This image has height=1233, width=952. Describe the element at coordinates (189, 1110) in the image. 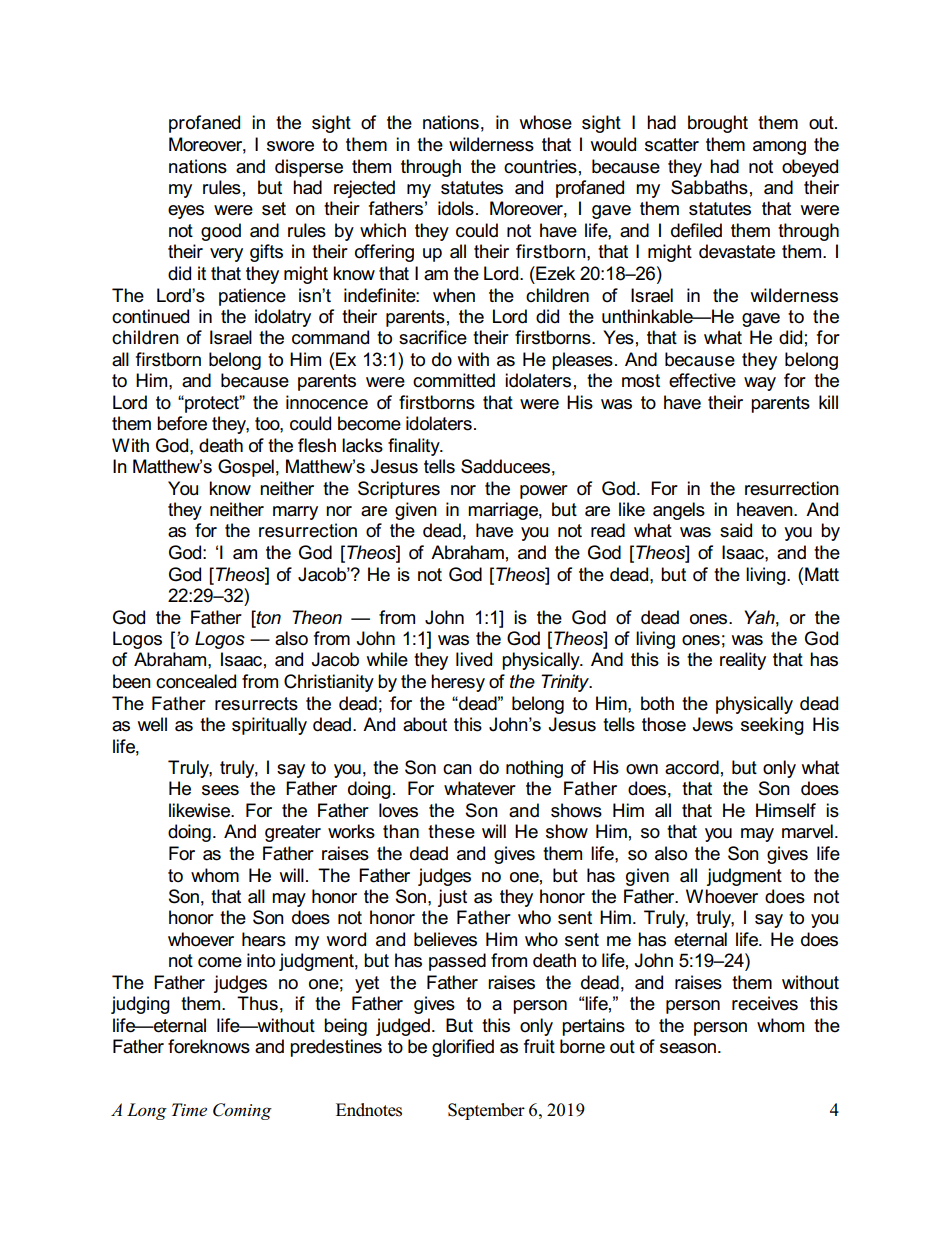

I see `Time` at that location.
